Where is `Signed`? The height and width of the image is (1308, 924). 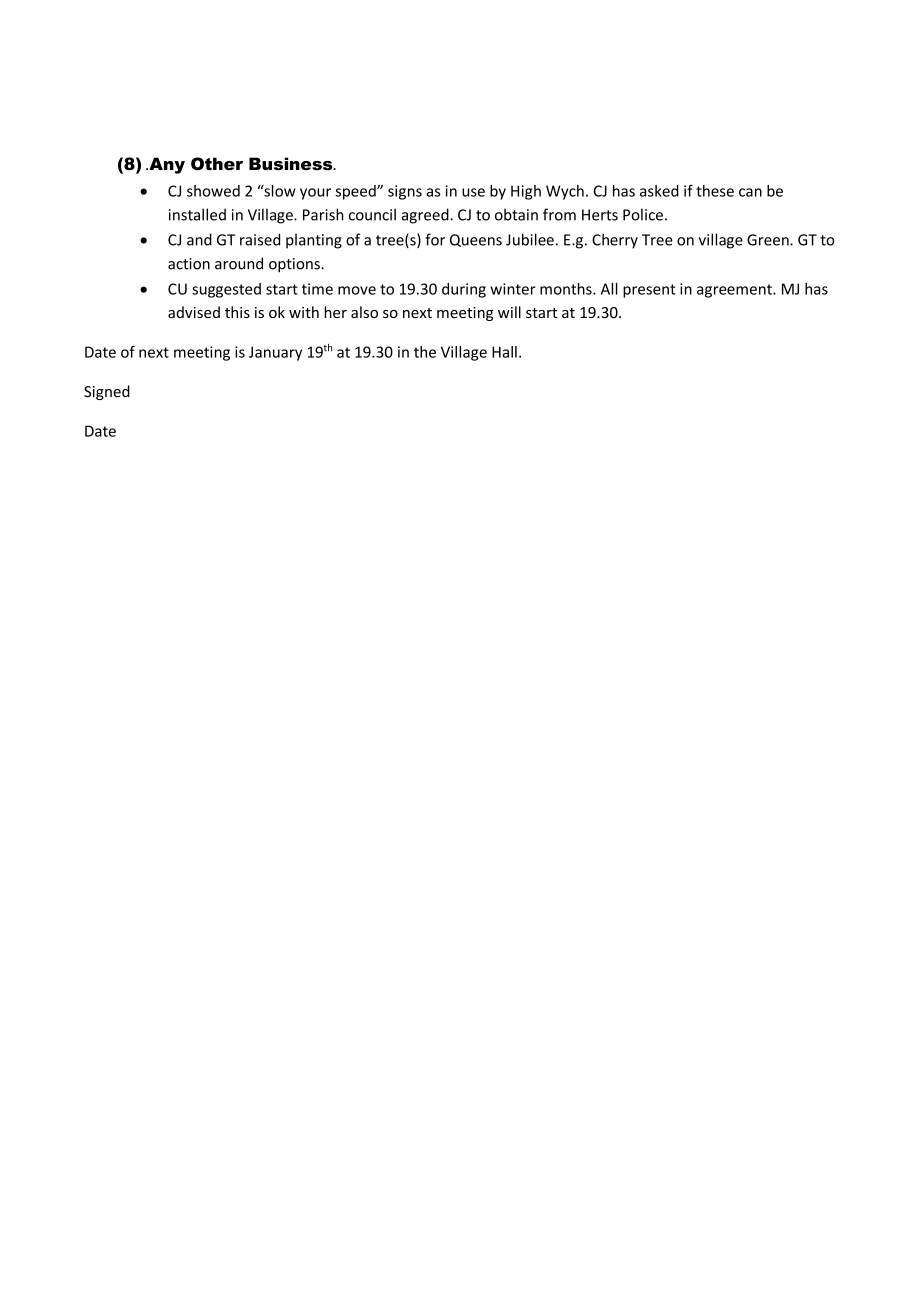 Signed is located at coordinates (107, 392).
